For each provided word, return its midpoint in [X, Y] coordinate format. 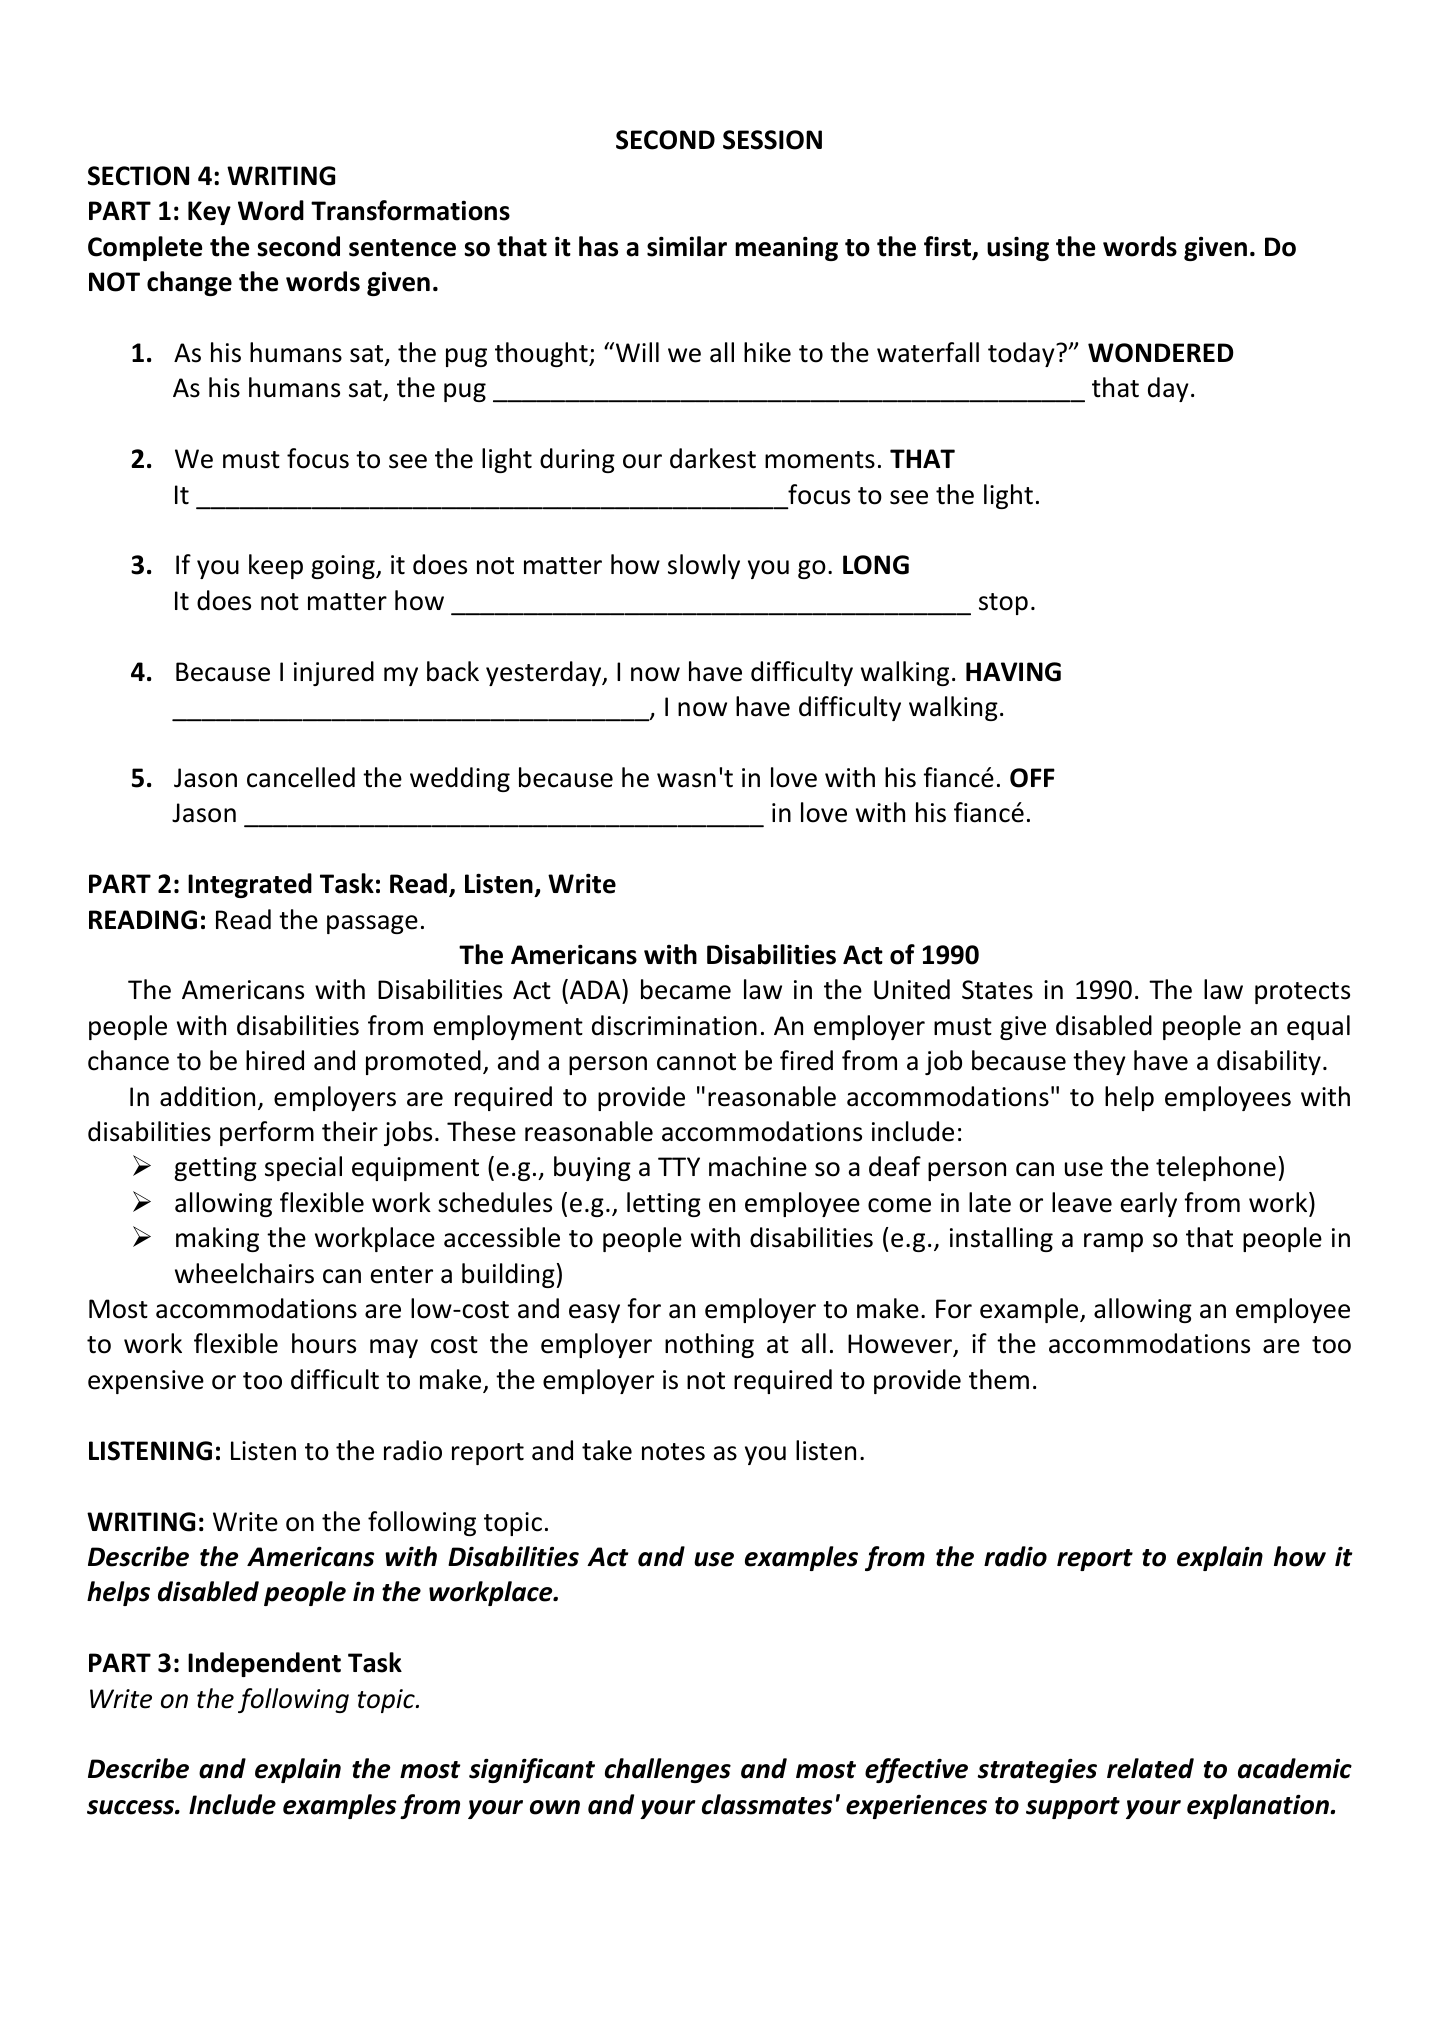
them [999, 1379]
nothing [709, 1345]
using [1018, 248]
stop [1003, 604]
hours [324, 1343]
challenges [668, 1770]
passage [372, 924]
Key [209, 213]
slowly [704, 566]
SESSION [772, 140]
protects [1302, 993]
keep [276, 566]
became [686, 989]
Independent [264, 1664]
